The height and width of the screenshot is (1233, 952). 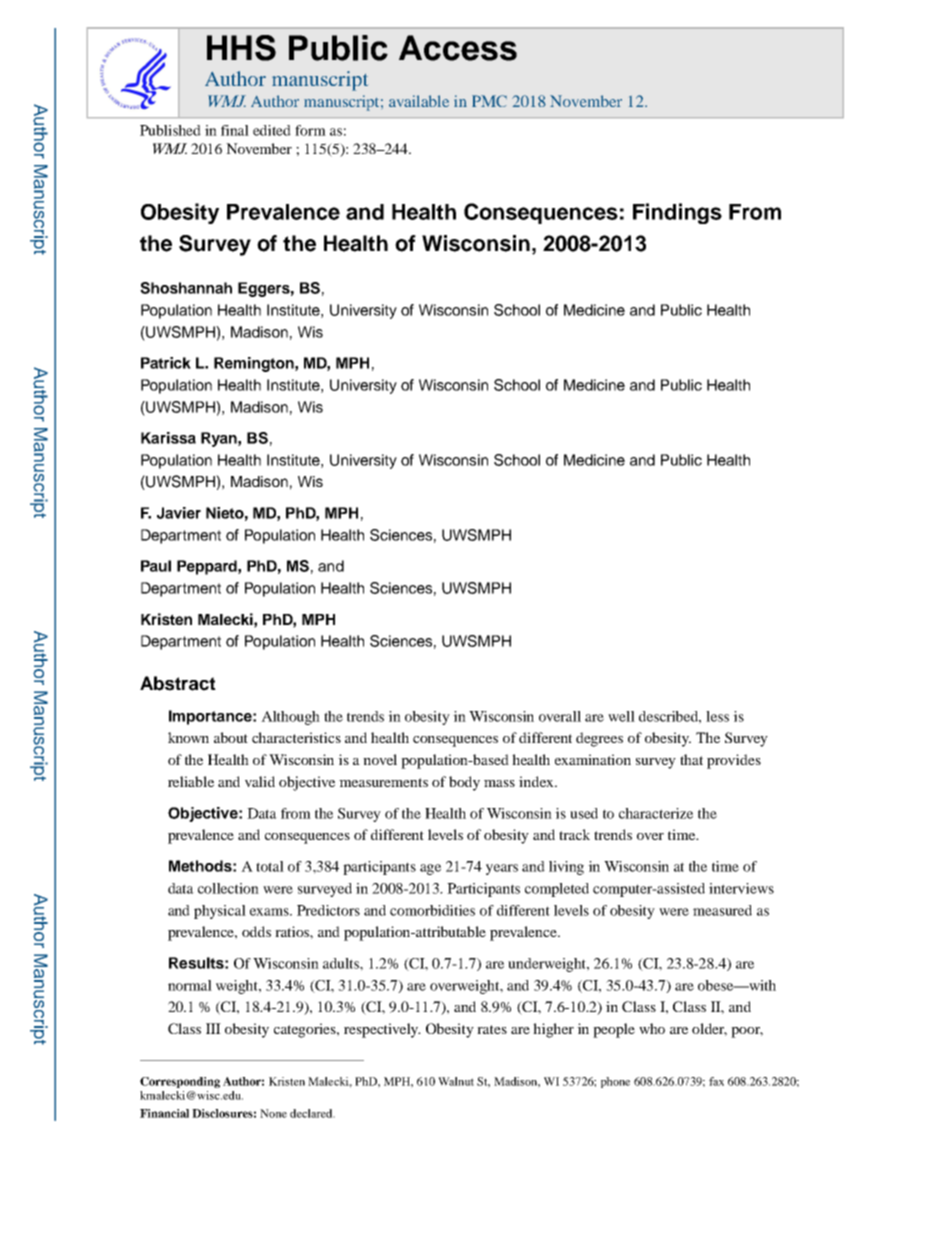 What do you see at coordinates (241, 48) in the screenshot?
I see `HHS` at bounding box center [241, 48].
